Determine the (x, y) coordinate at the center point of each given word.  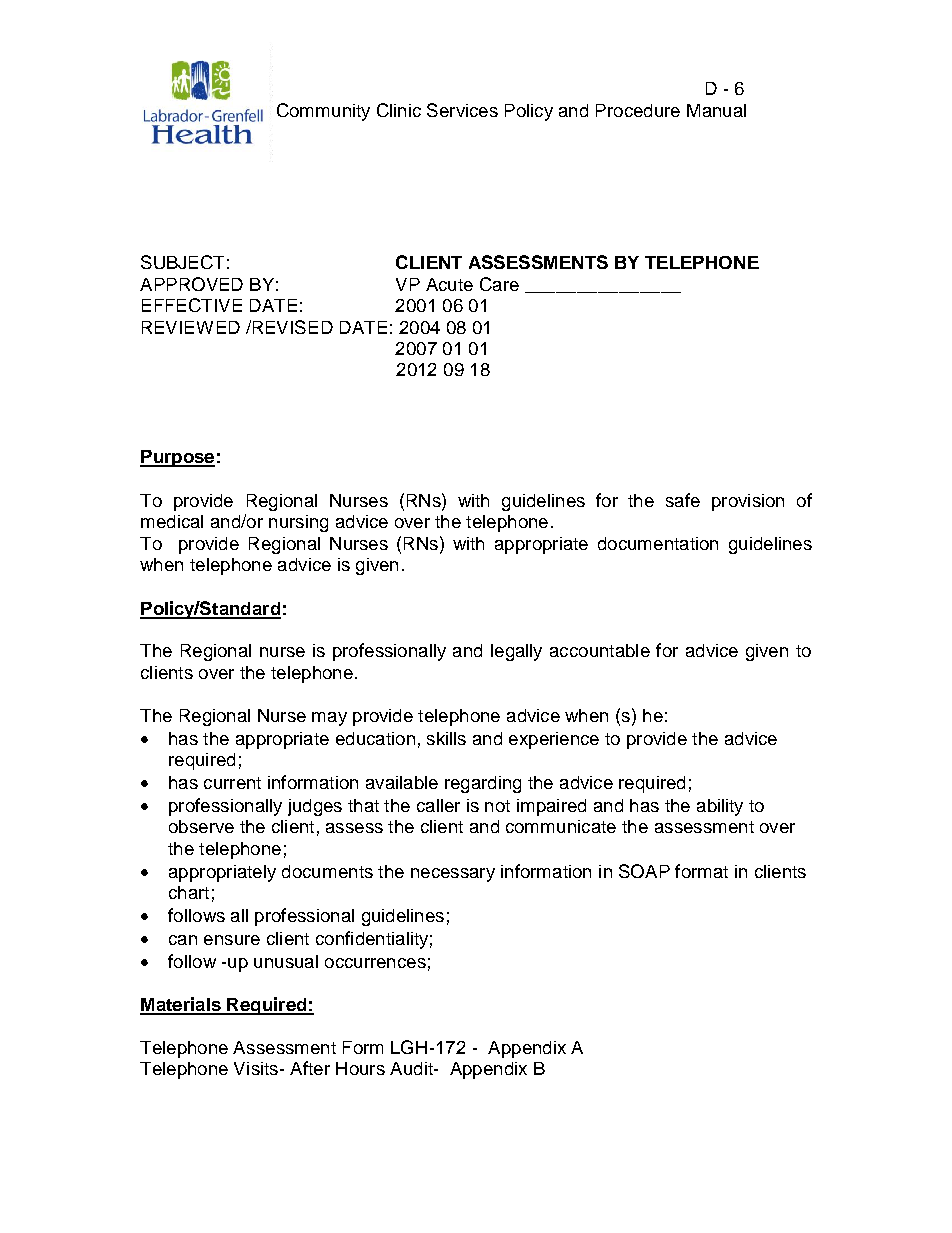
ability (720, 807)
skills (446, 738)
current (232, 783)
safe (683, 500)
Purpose (177, 458)
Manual (716, 110)
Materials (181, 1005)
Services (462, 110)
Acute (449, 284)
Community (323, 112)
